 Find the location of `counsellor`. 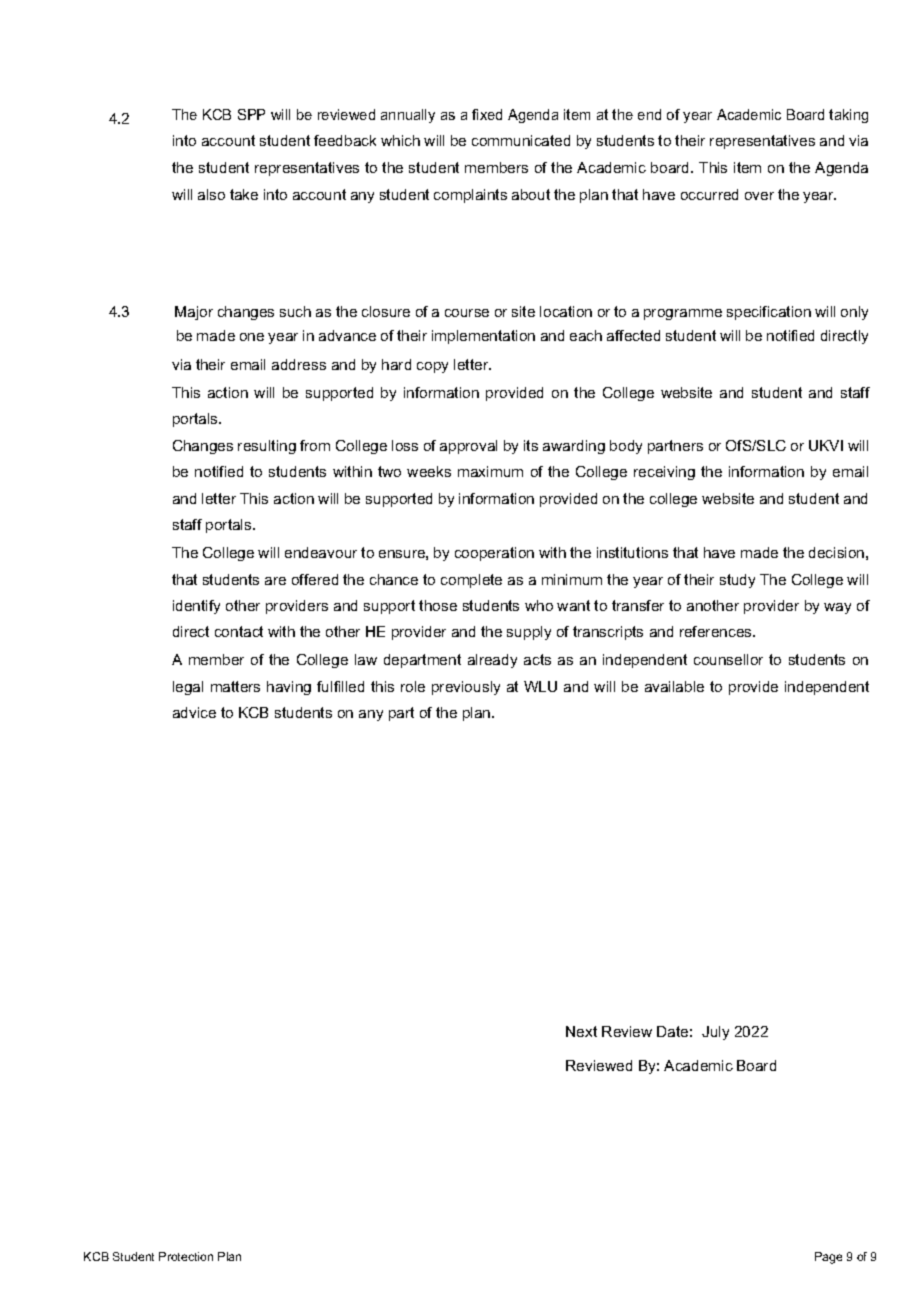

counsellor is located at coordinates (728, 659).
